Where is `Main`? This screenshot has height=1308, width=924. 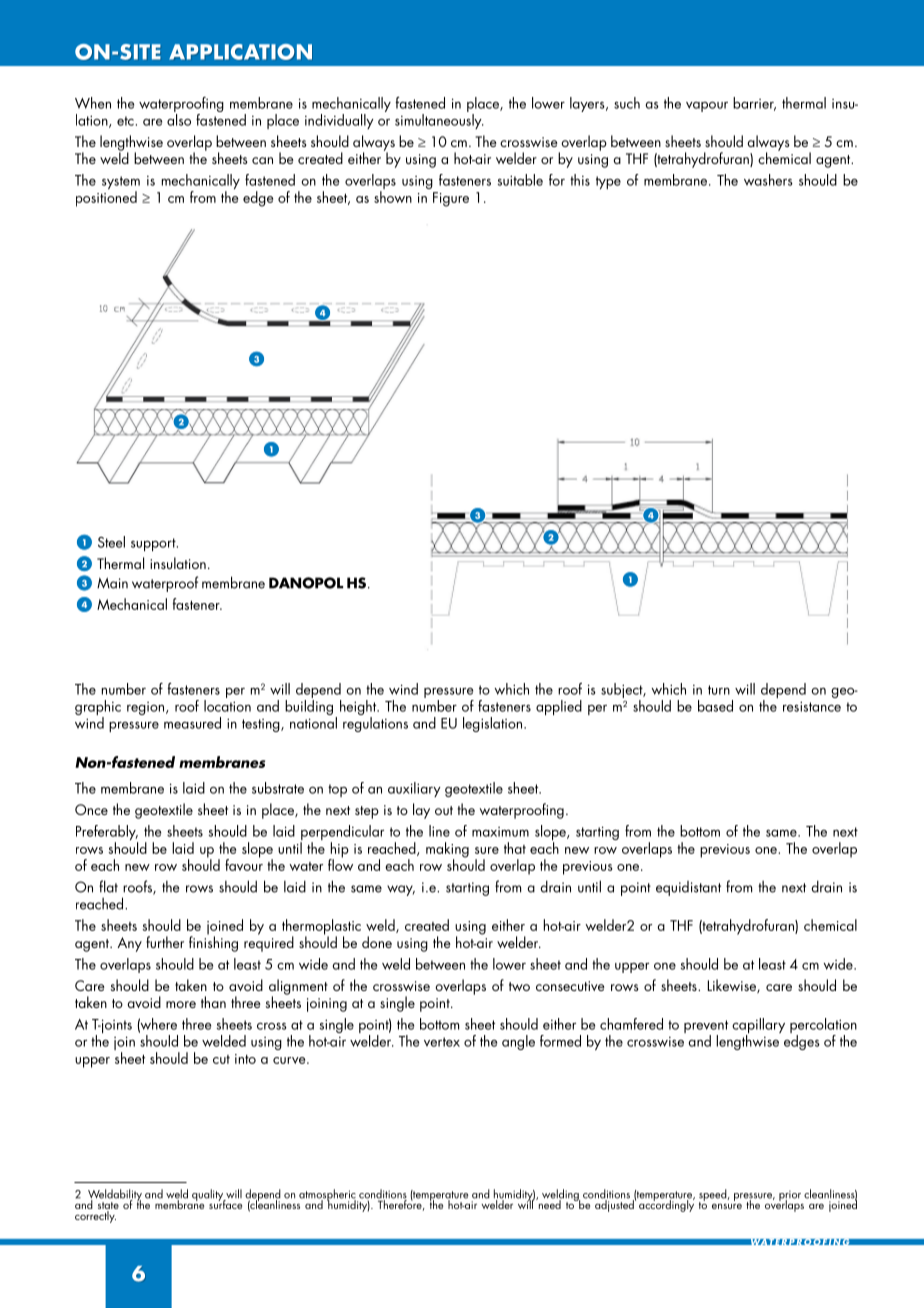 Main is located at coordinates (112, 583).
